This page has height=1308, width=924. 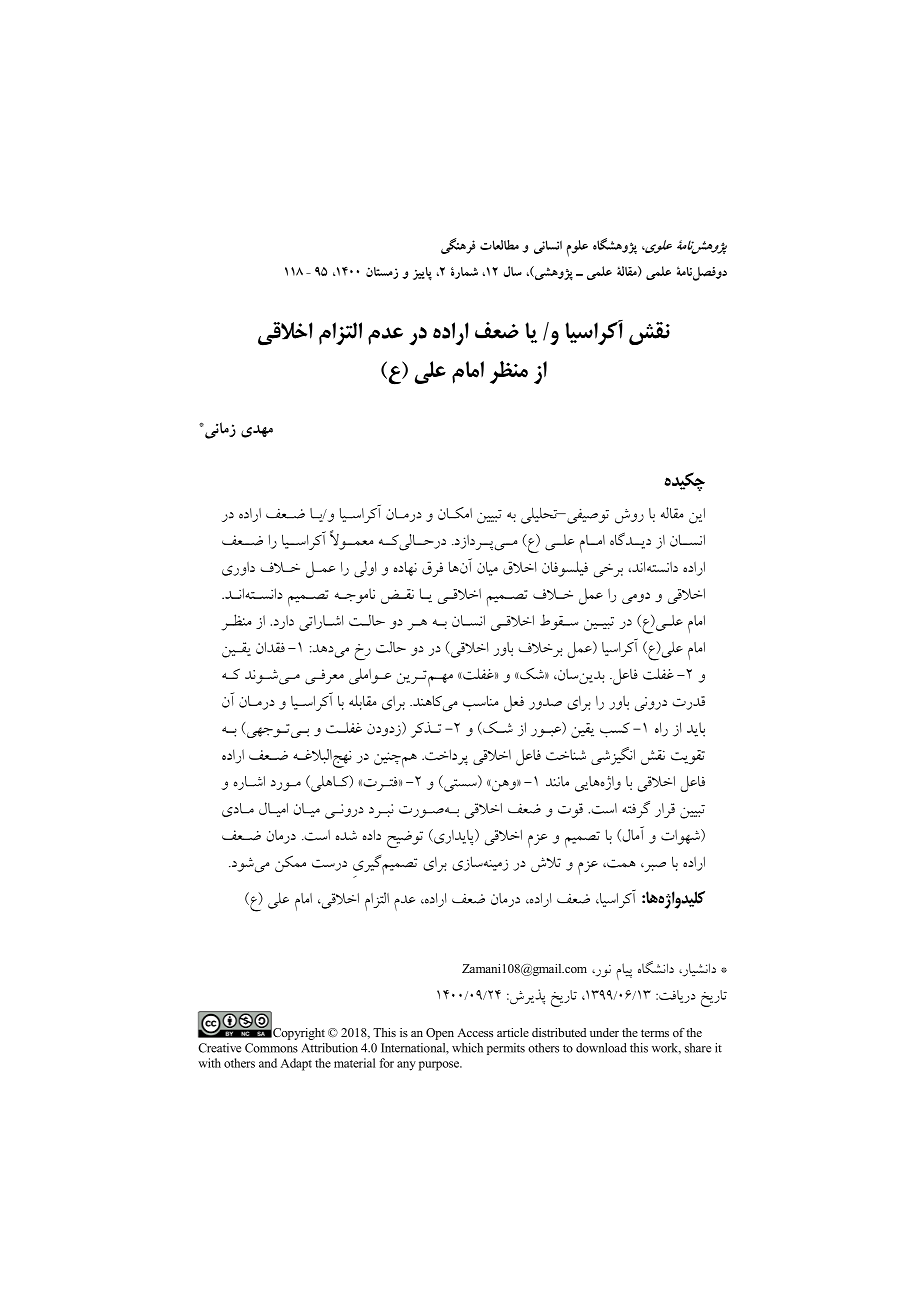 I want to click on Open, so click(x=440, y=1034).
